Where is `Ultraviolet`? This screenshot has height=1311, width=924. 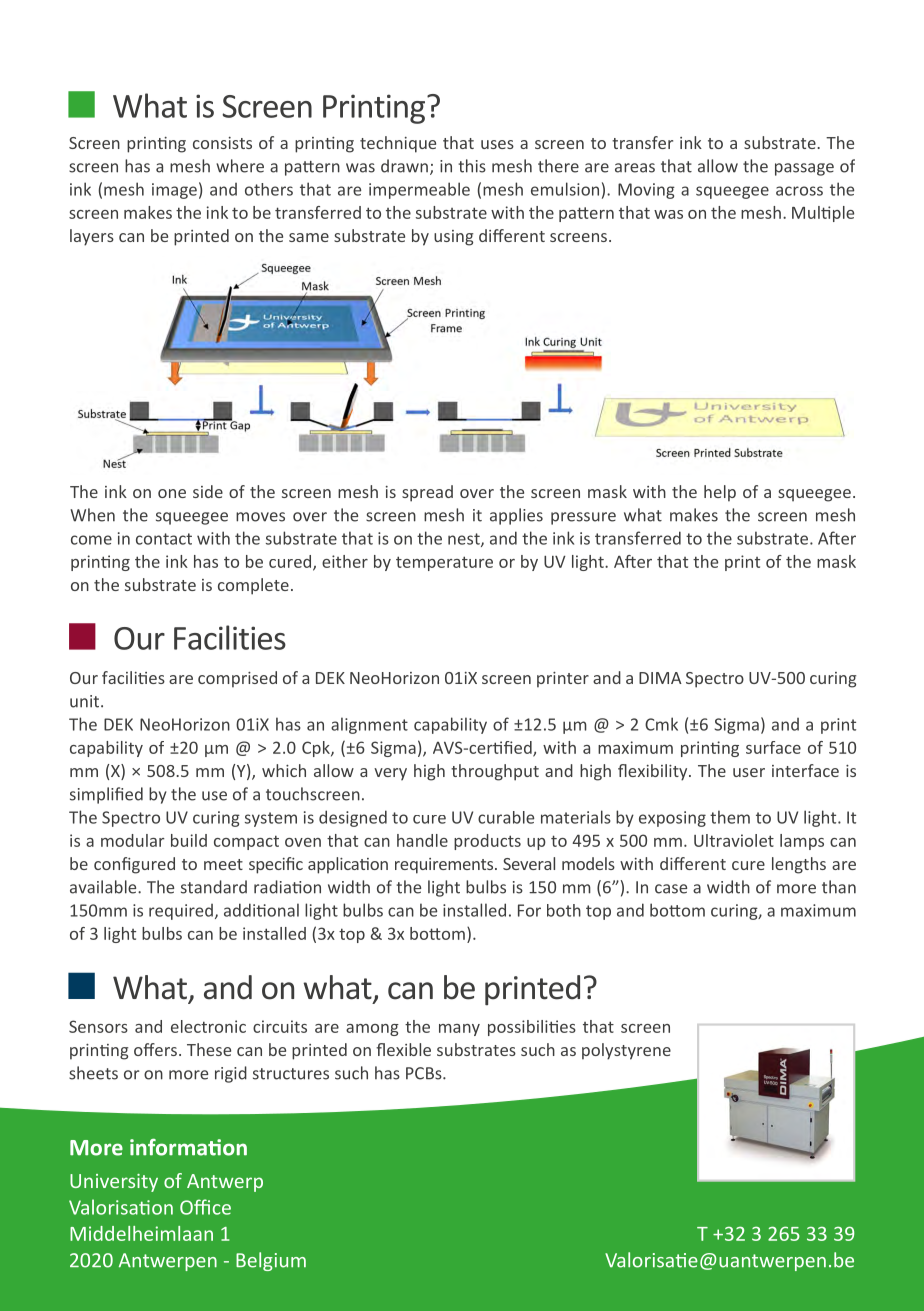
Ultraviolet is located at coordinates (734, 840).
